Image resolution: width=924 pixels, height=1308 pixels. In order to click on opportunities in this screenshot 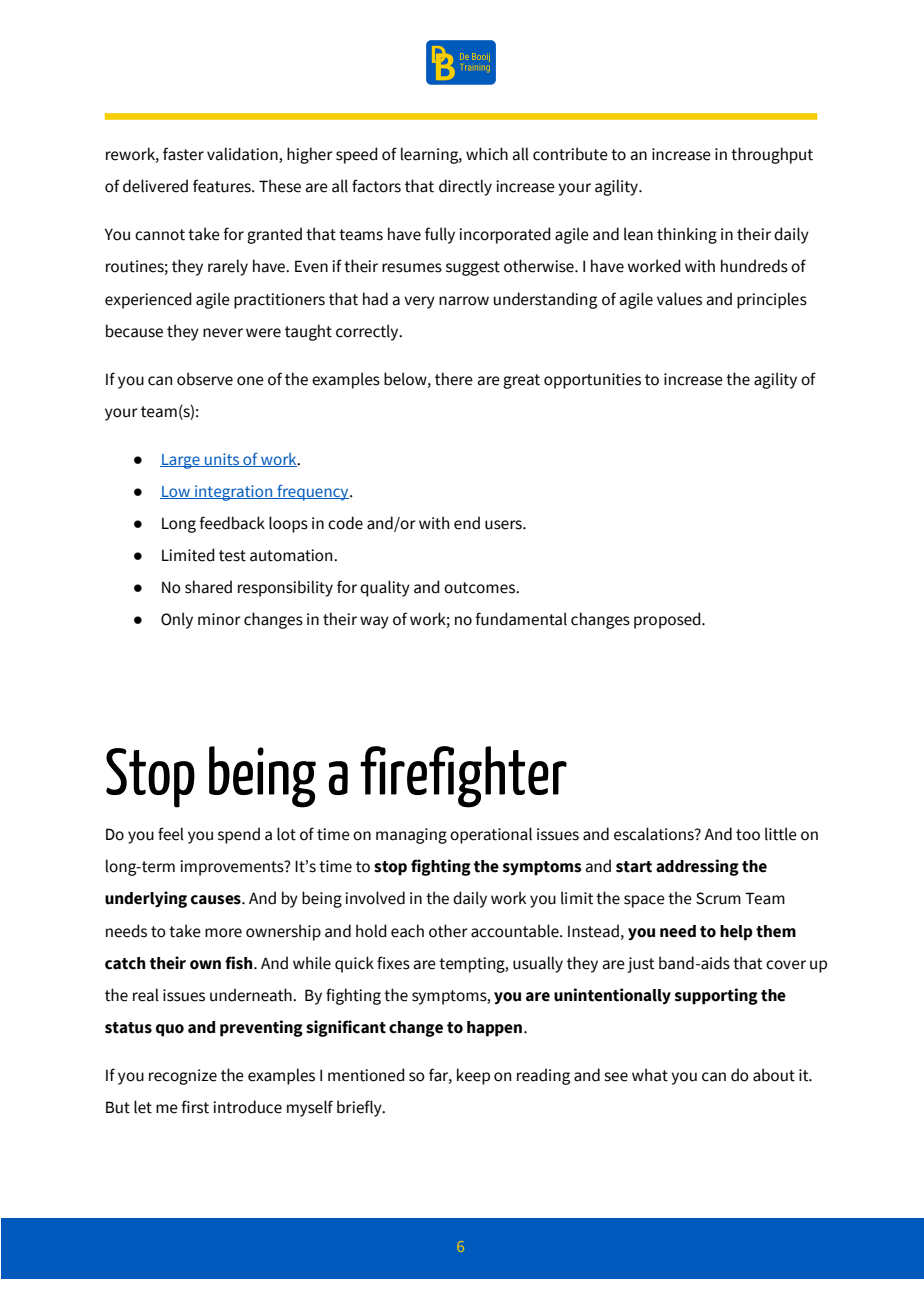, I will do `click(592, 381)`.
